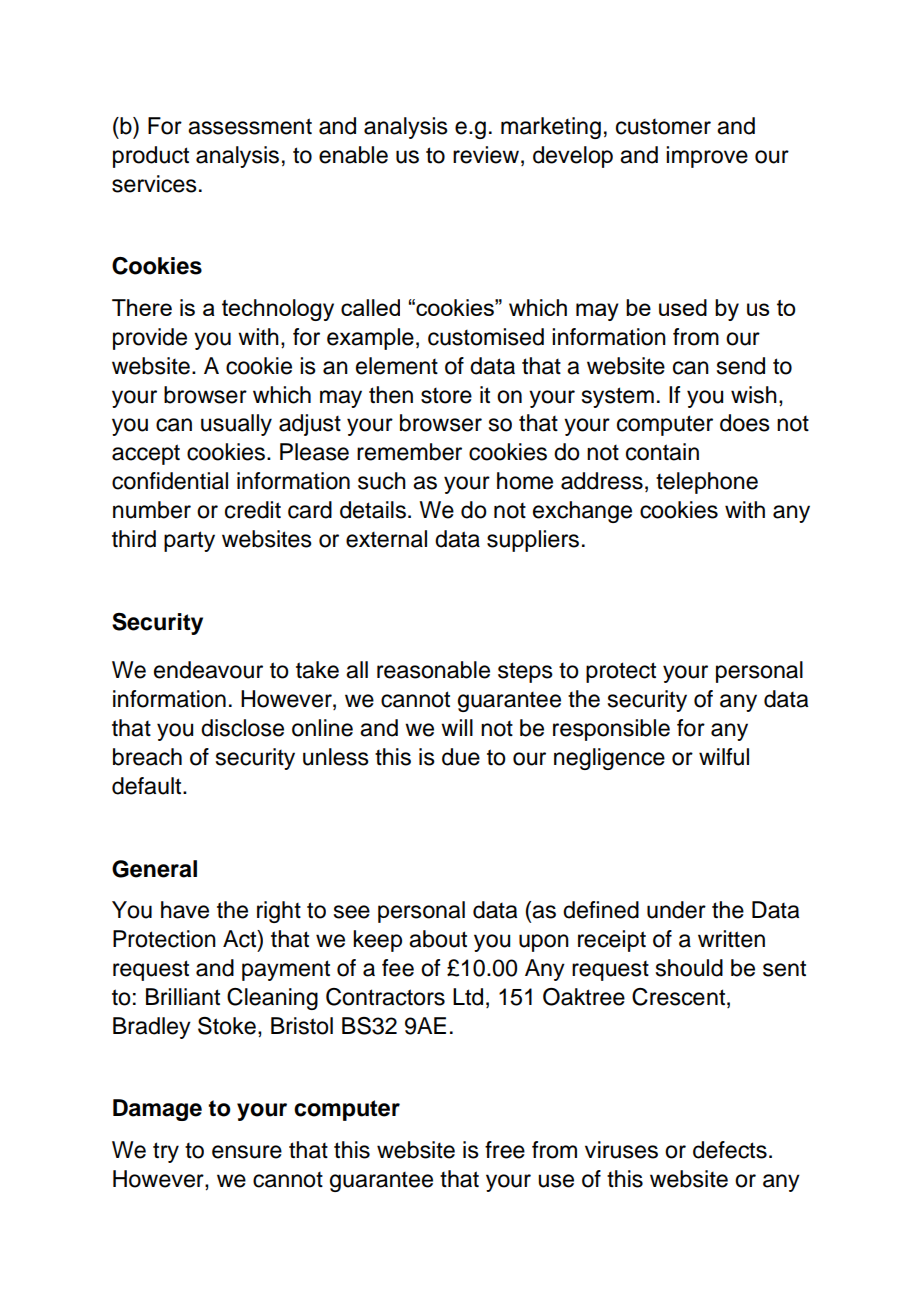  Describe the element at coordinates (707, 157) in the document. I see `improve` at that location.
